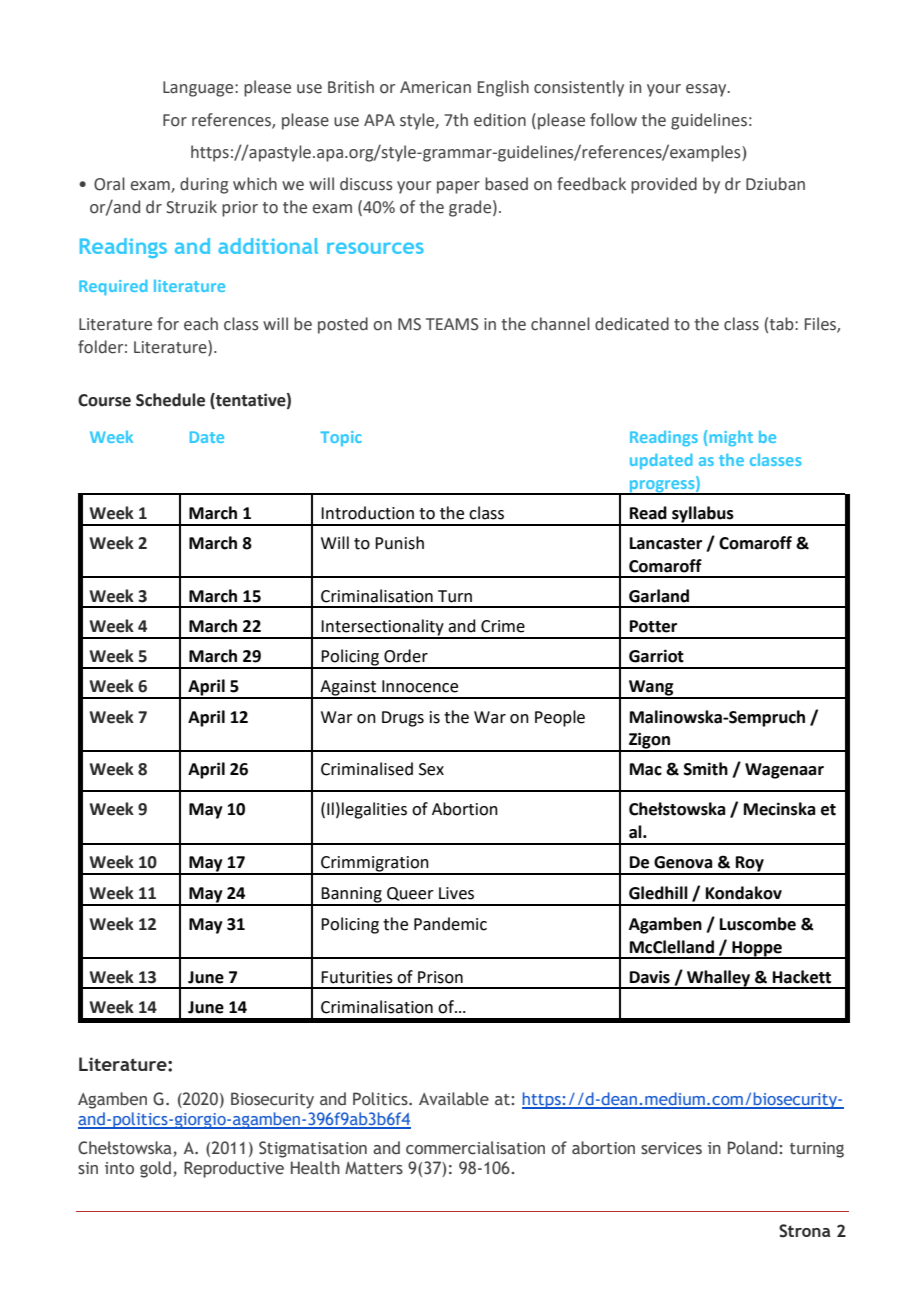  Describe the element at coordinates (707, 90) in the image. I see `essay` at that location.
